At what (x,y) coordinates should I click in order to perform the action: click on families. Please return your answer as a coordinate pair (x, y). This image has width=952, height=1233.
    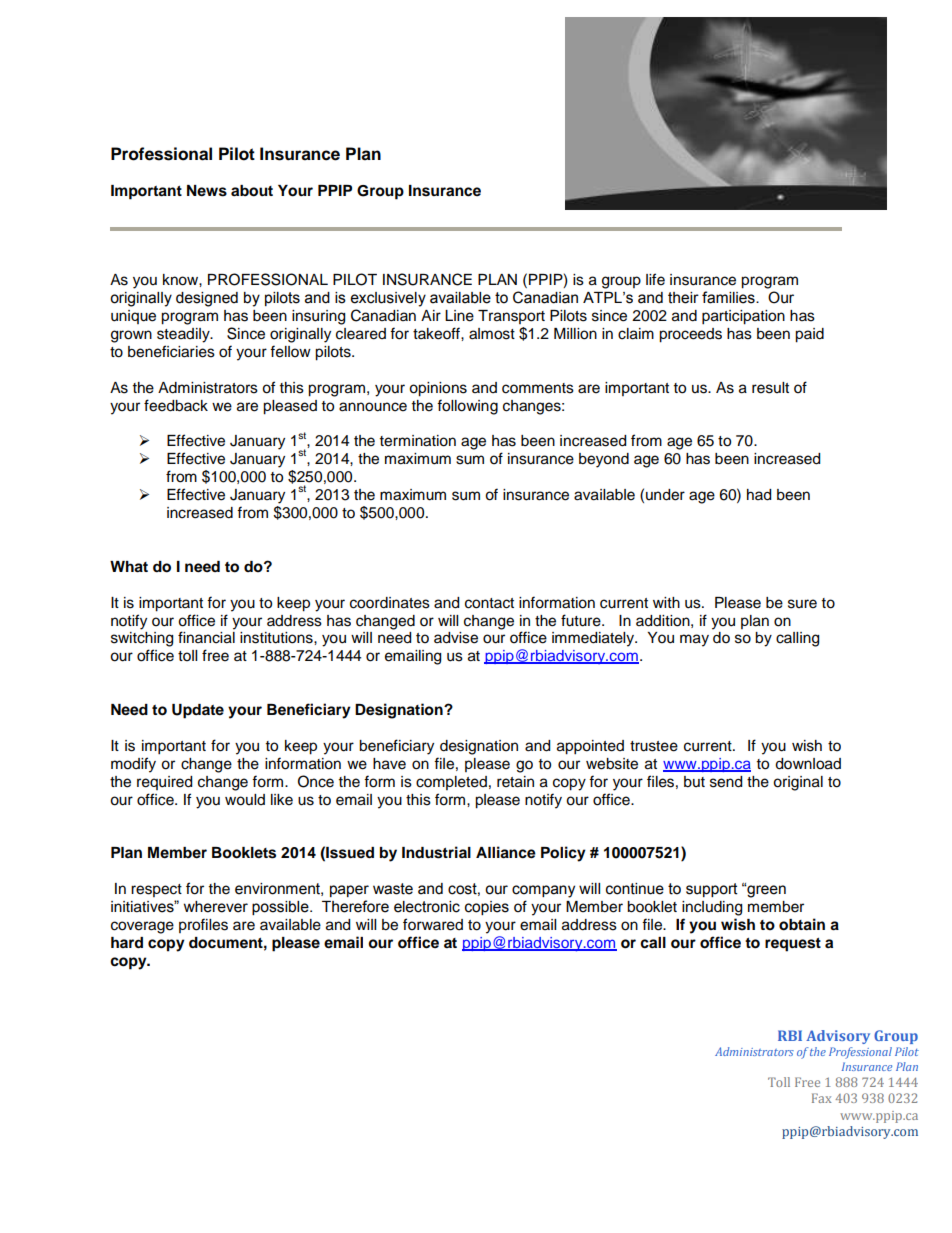
    Looking at the image, I should click on (729, 297).
